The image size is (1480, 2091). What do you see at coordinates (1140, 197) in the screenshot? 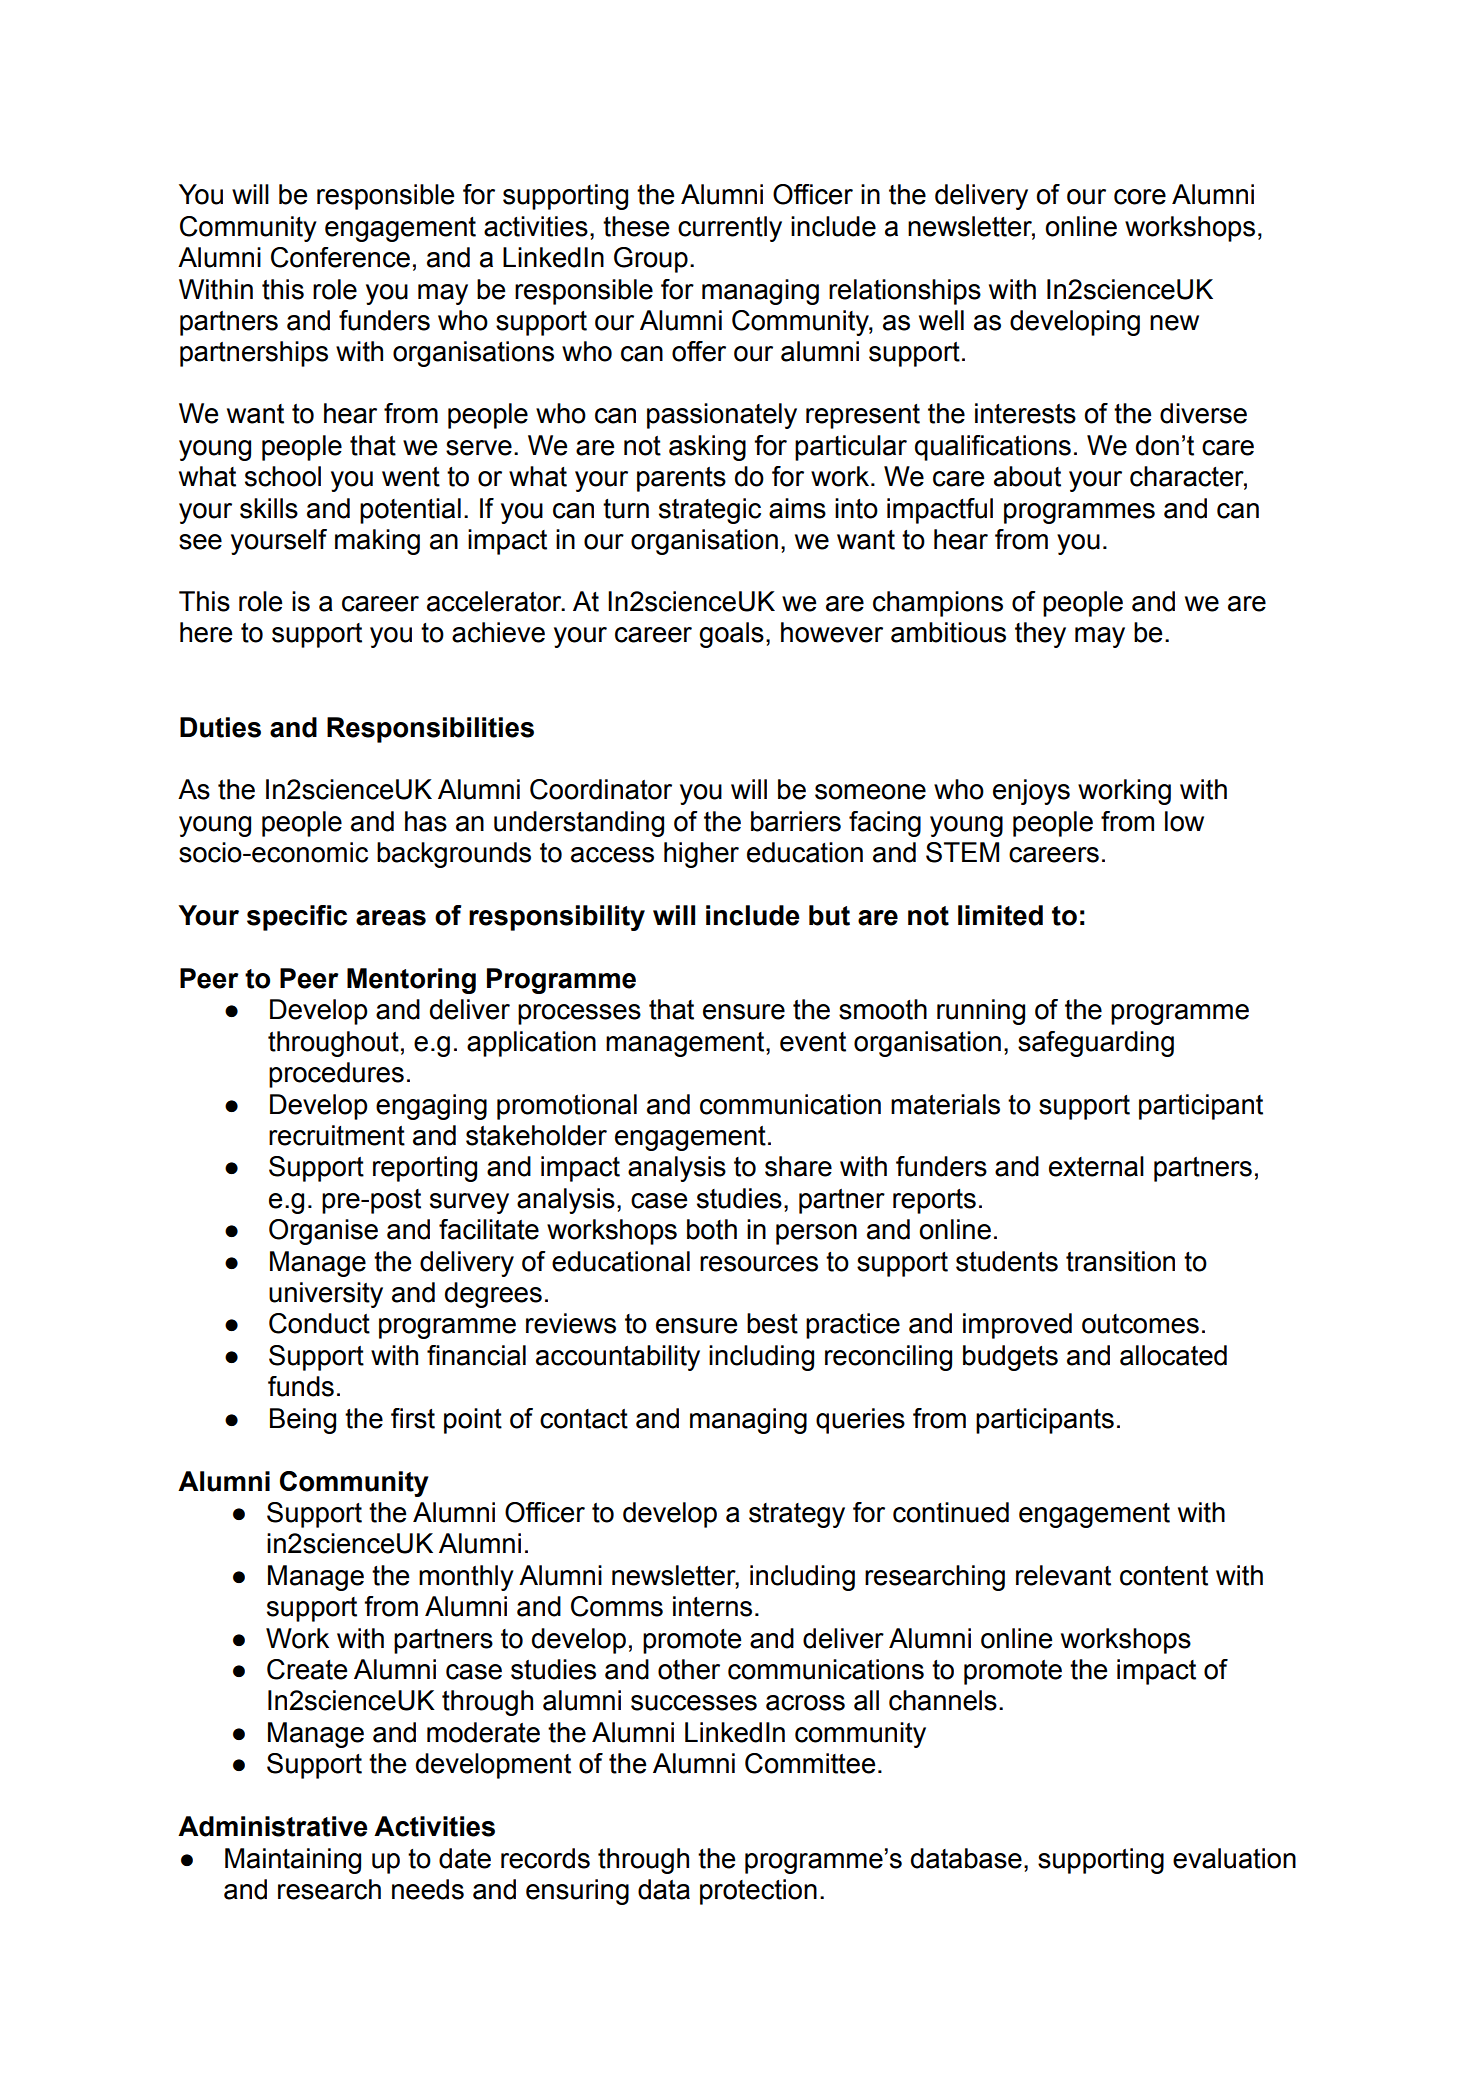
I see `core` at bounding box center [1140, 197].
